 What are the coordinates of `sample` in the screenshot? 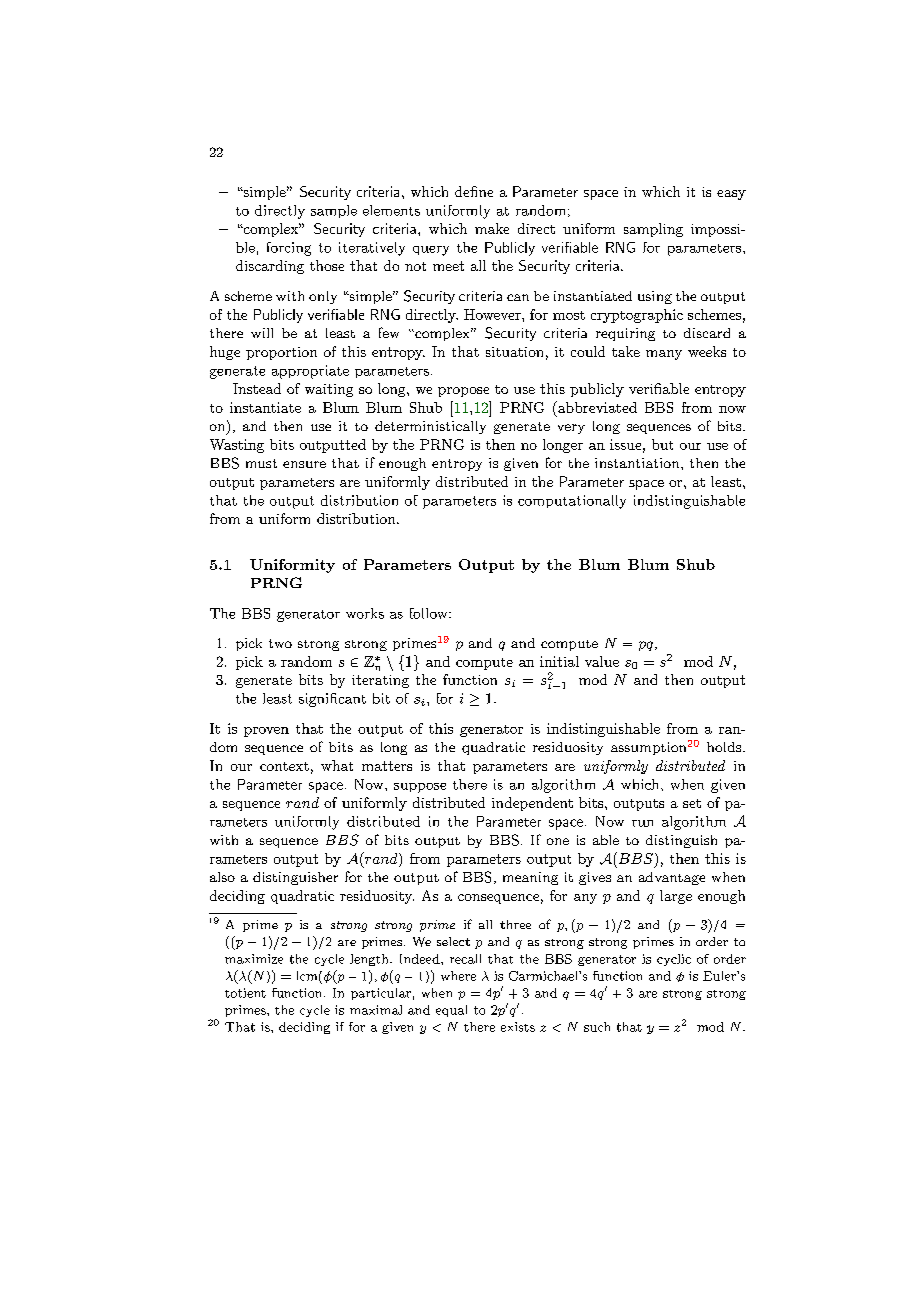 It's located at (334, 211).
